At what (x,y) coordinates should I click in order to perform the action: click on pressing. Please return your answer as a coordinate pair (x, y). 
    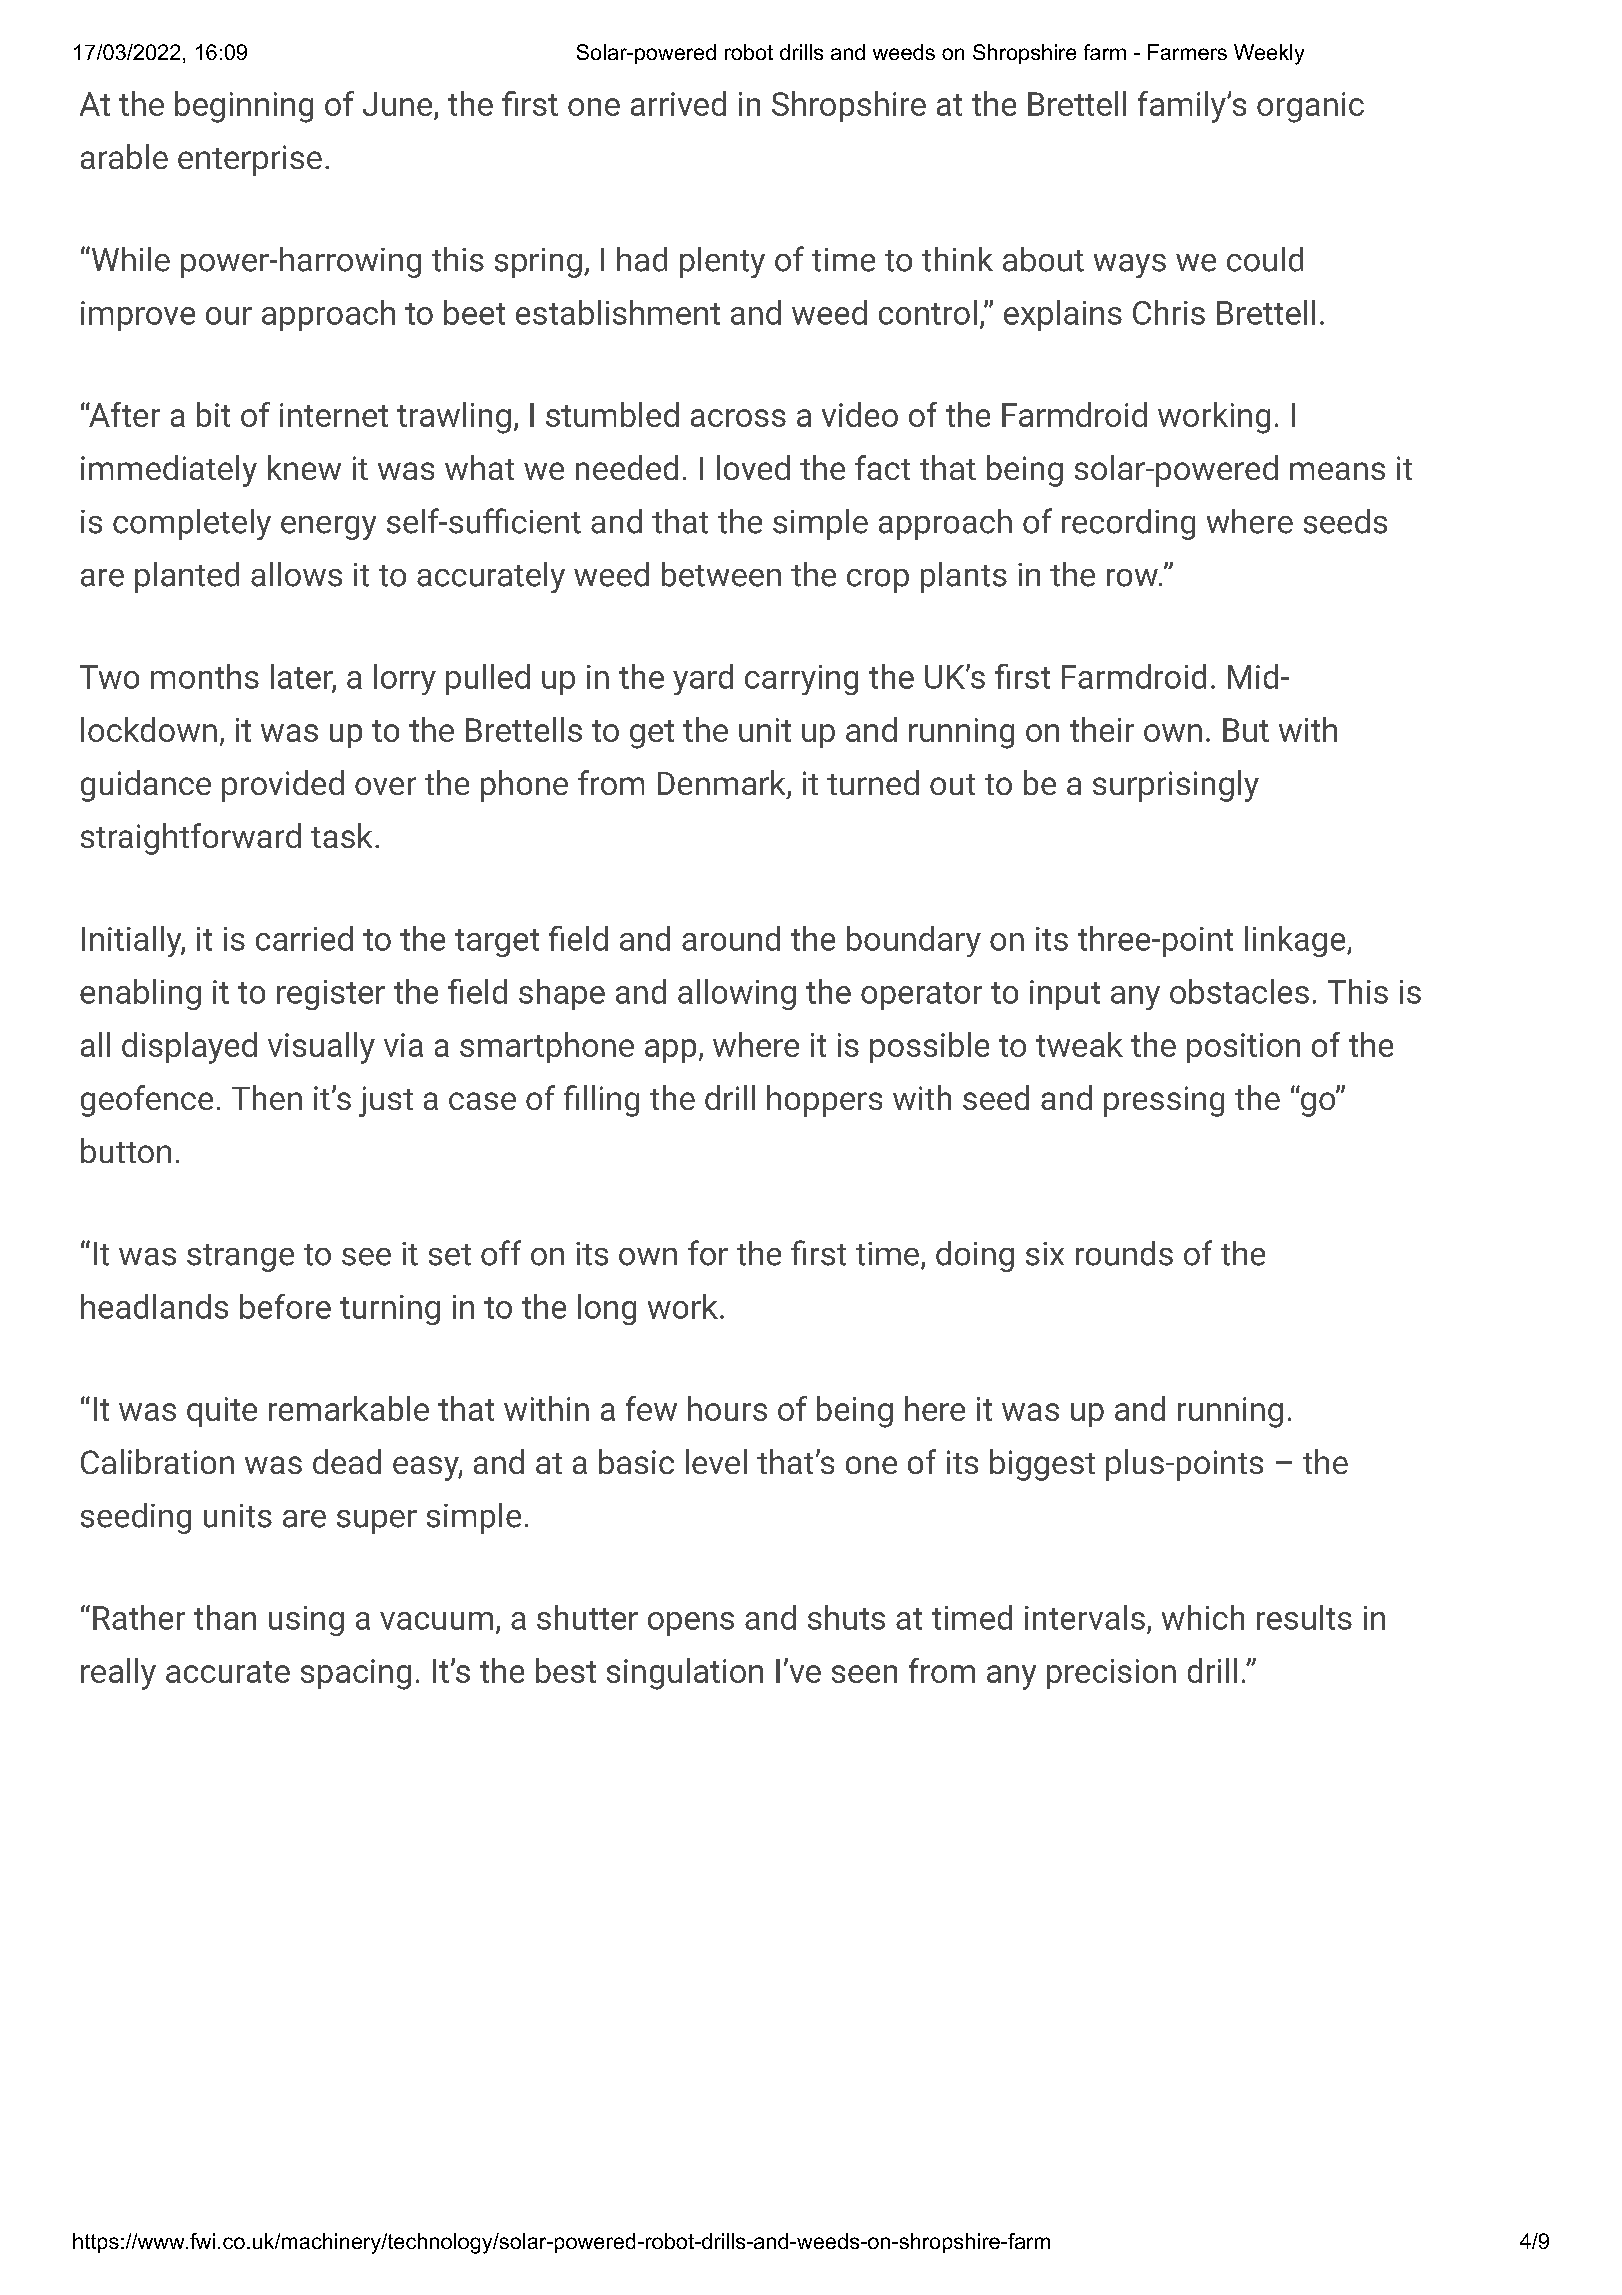
    Looking at the image, I should click on (1164, 1101).
